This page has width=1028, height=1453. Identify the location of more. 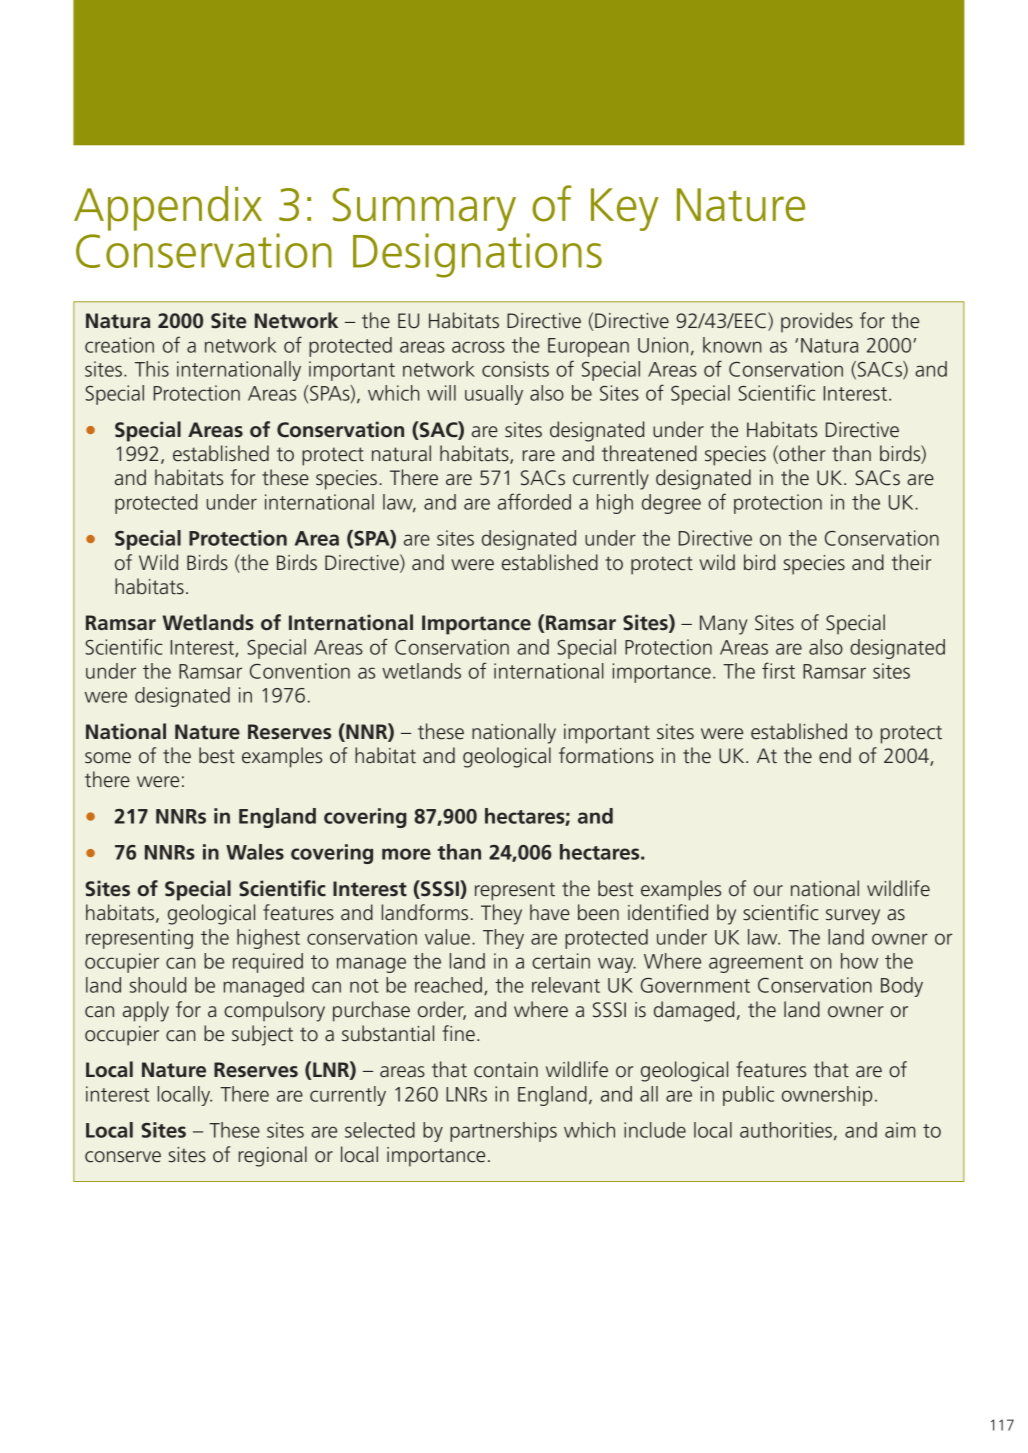
(406, 854).
